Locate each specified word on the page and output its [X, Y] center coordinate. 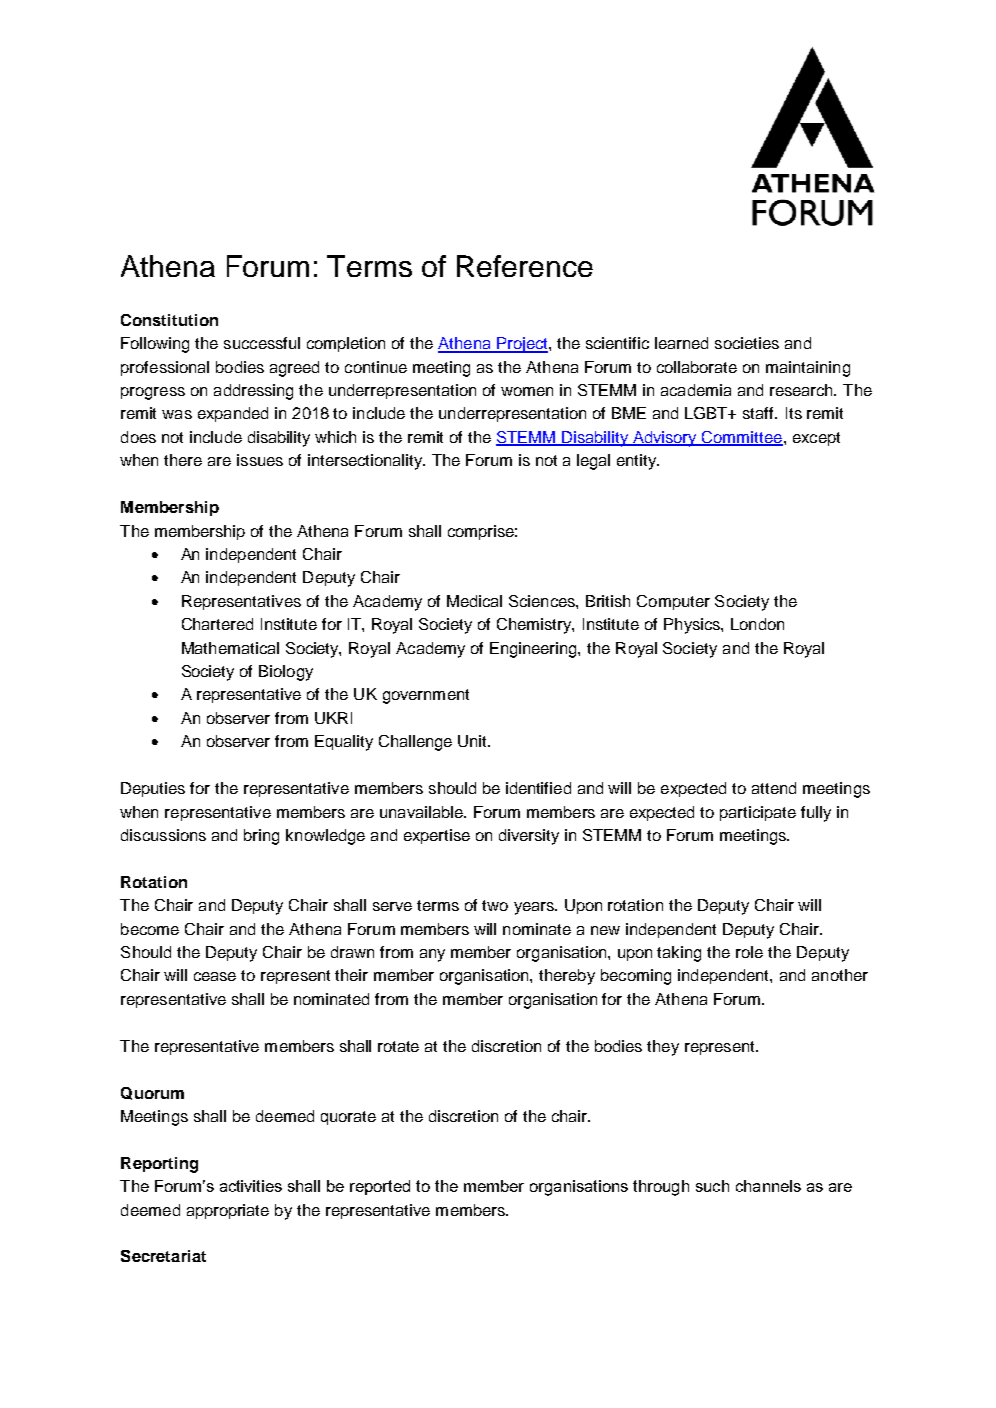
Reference [525, 266]
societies [747, 343]
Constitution [169, 320]
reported [380, 1187]
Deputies [153, 789]
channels [768, 1186]
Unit [473, 741]
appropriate [228, 1211]
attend [774, 788]
